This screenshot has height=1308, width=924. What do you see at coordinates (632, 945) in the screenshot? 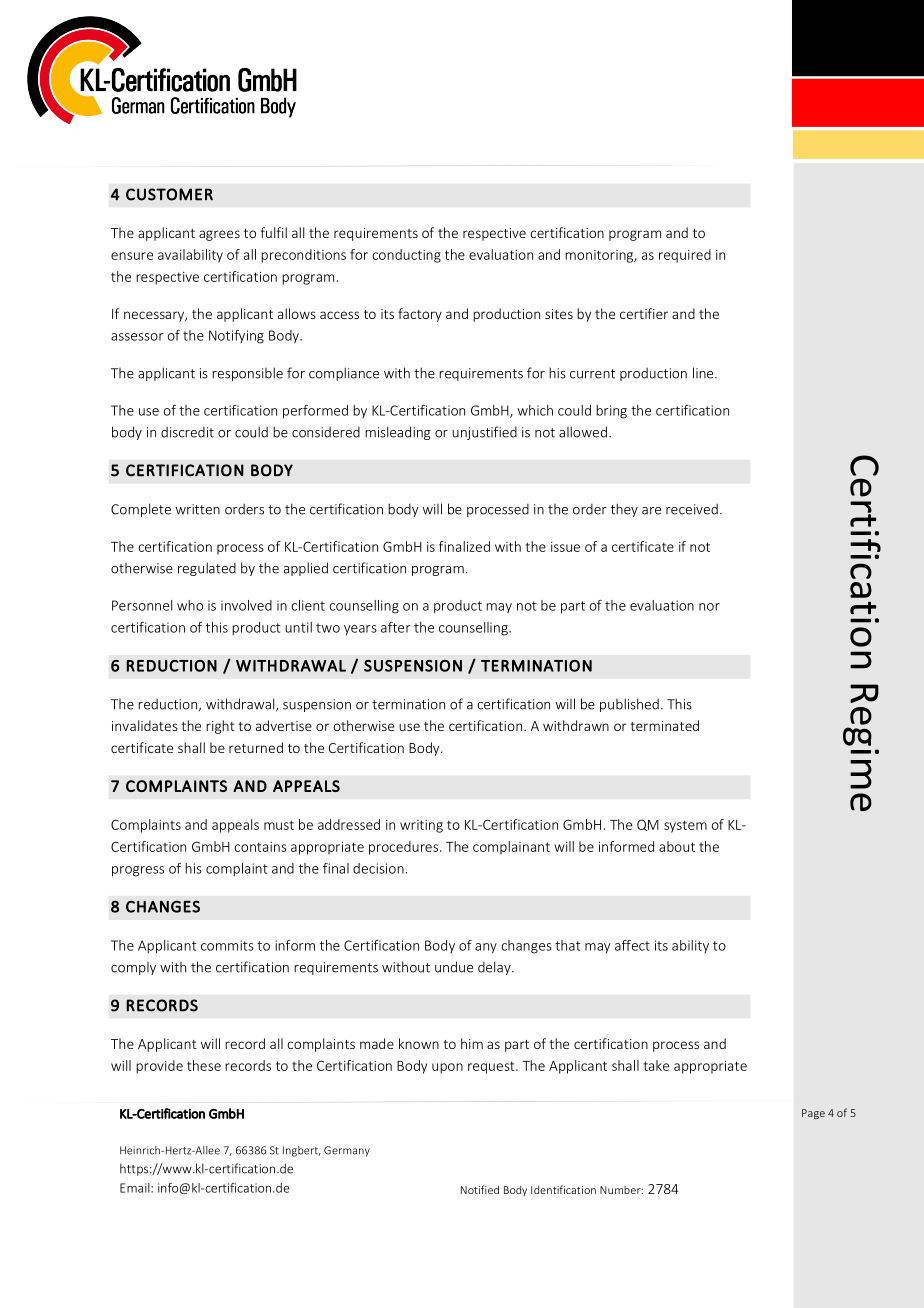
I see `affect` at bounding box center [632, 945].
